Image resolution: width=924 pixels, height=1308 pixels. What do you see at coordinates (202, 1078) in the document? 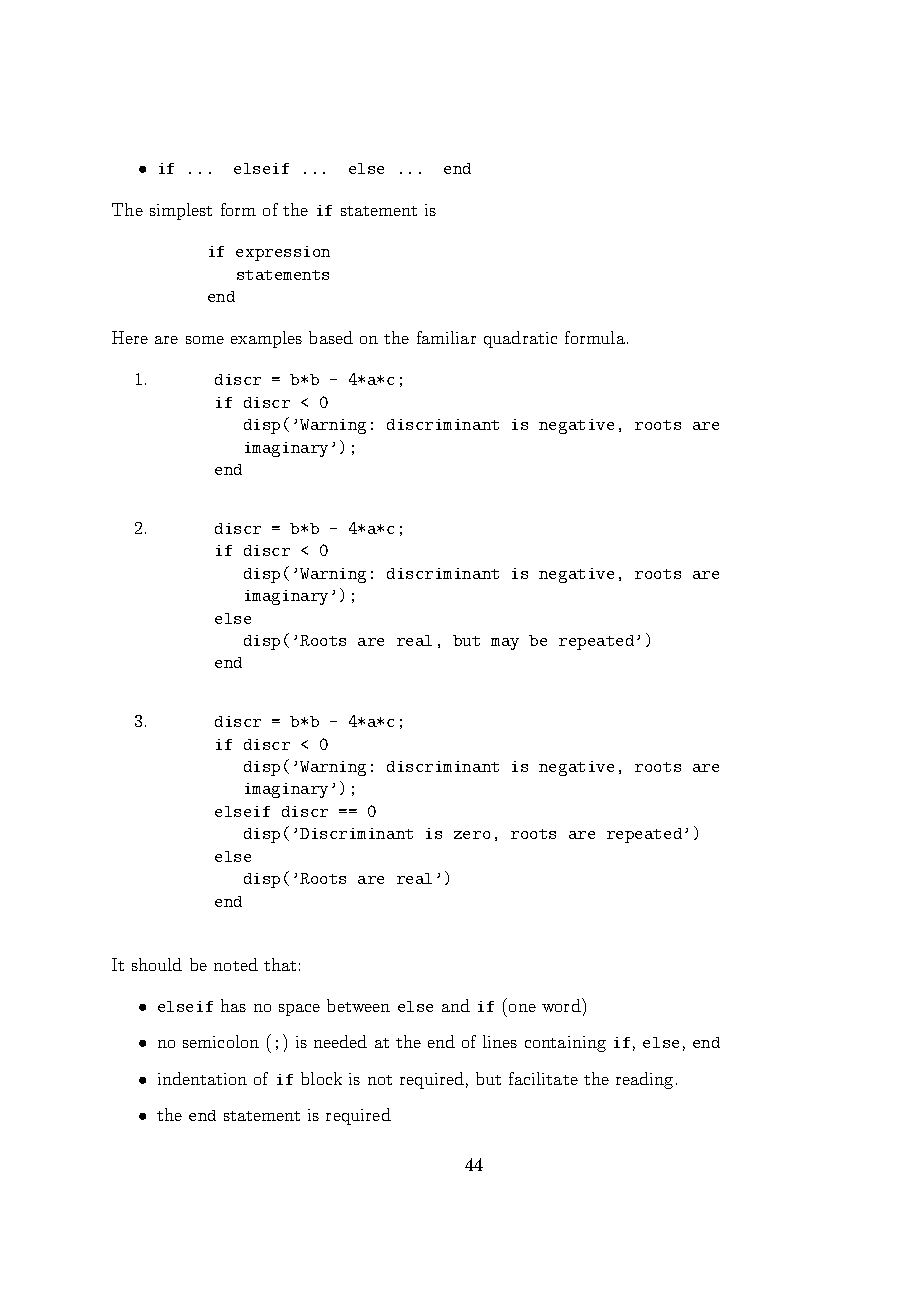
I see `indentation` at bounding box center [202, 1078].
